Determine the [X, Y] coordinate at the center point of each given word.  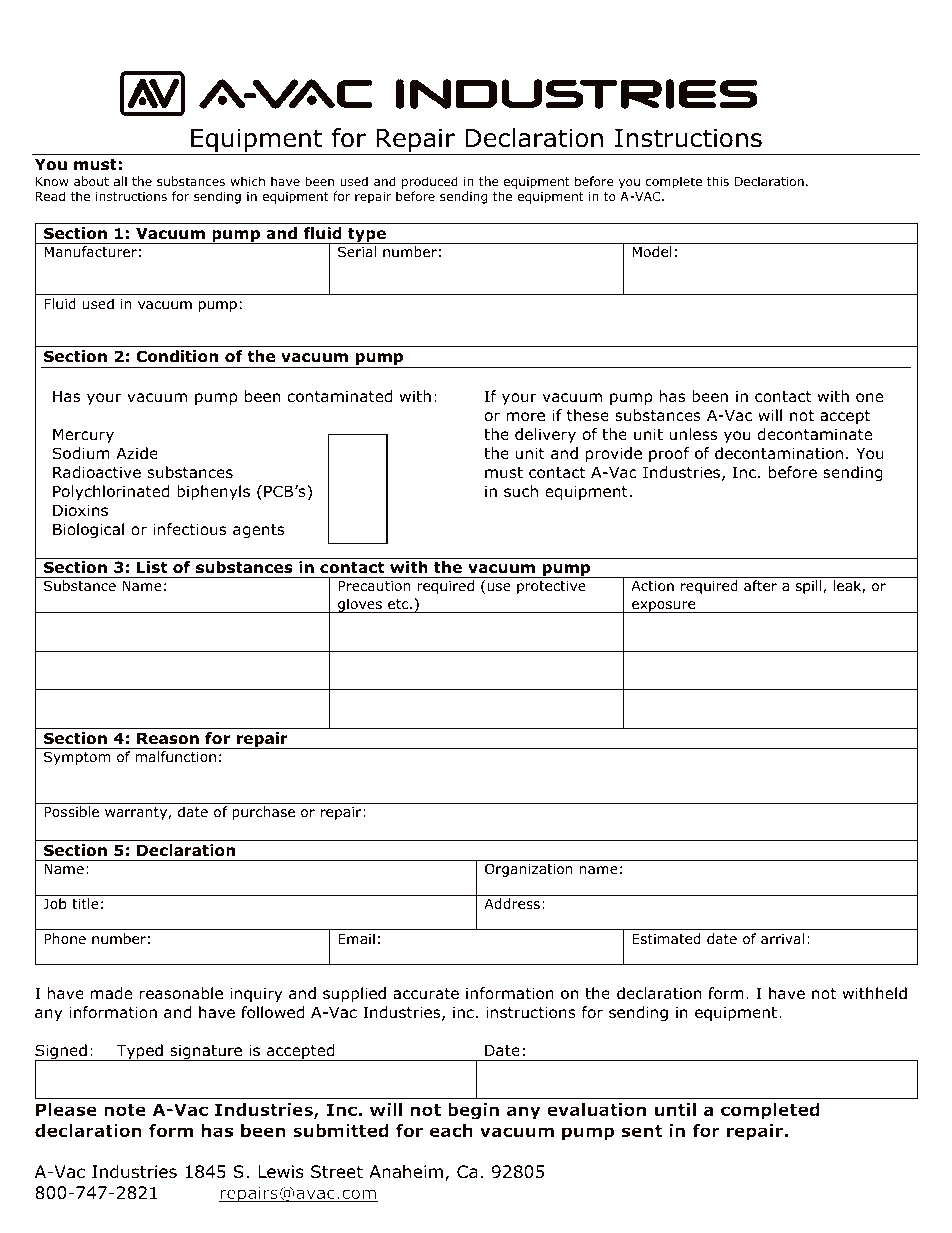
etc [399, 604]
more [526, 417]
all [120, 181]
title [85, 903]
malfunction [175, 756]
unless [693, 434]
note [125, 1110]
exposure [664, 607]
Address [512, 904]
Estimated [666, 939]
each [451, 1130]
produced [430, 182]
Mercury [83, 435]
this [718, 181]
